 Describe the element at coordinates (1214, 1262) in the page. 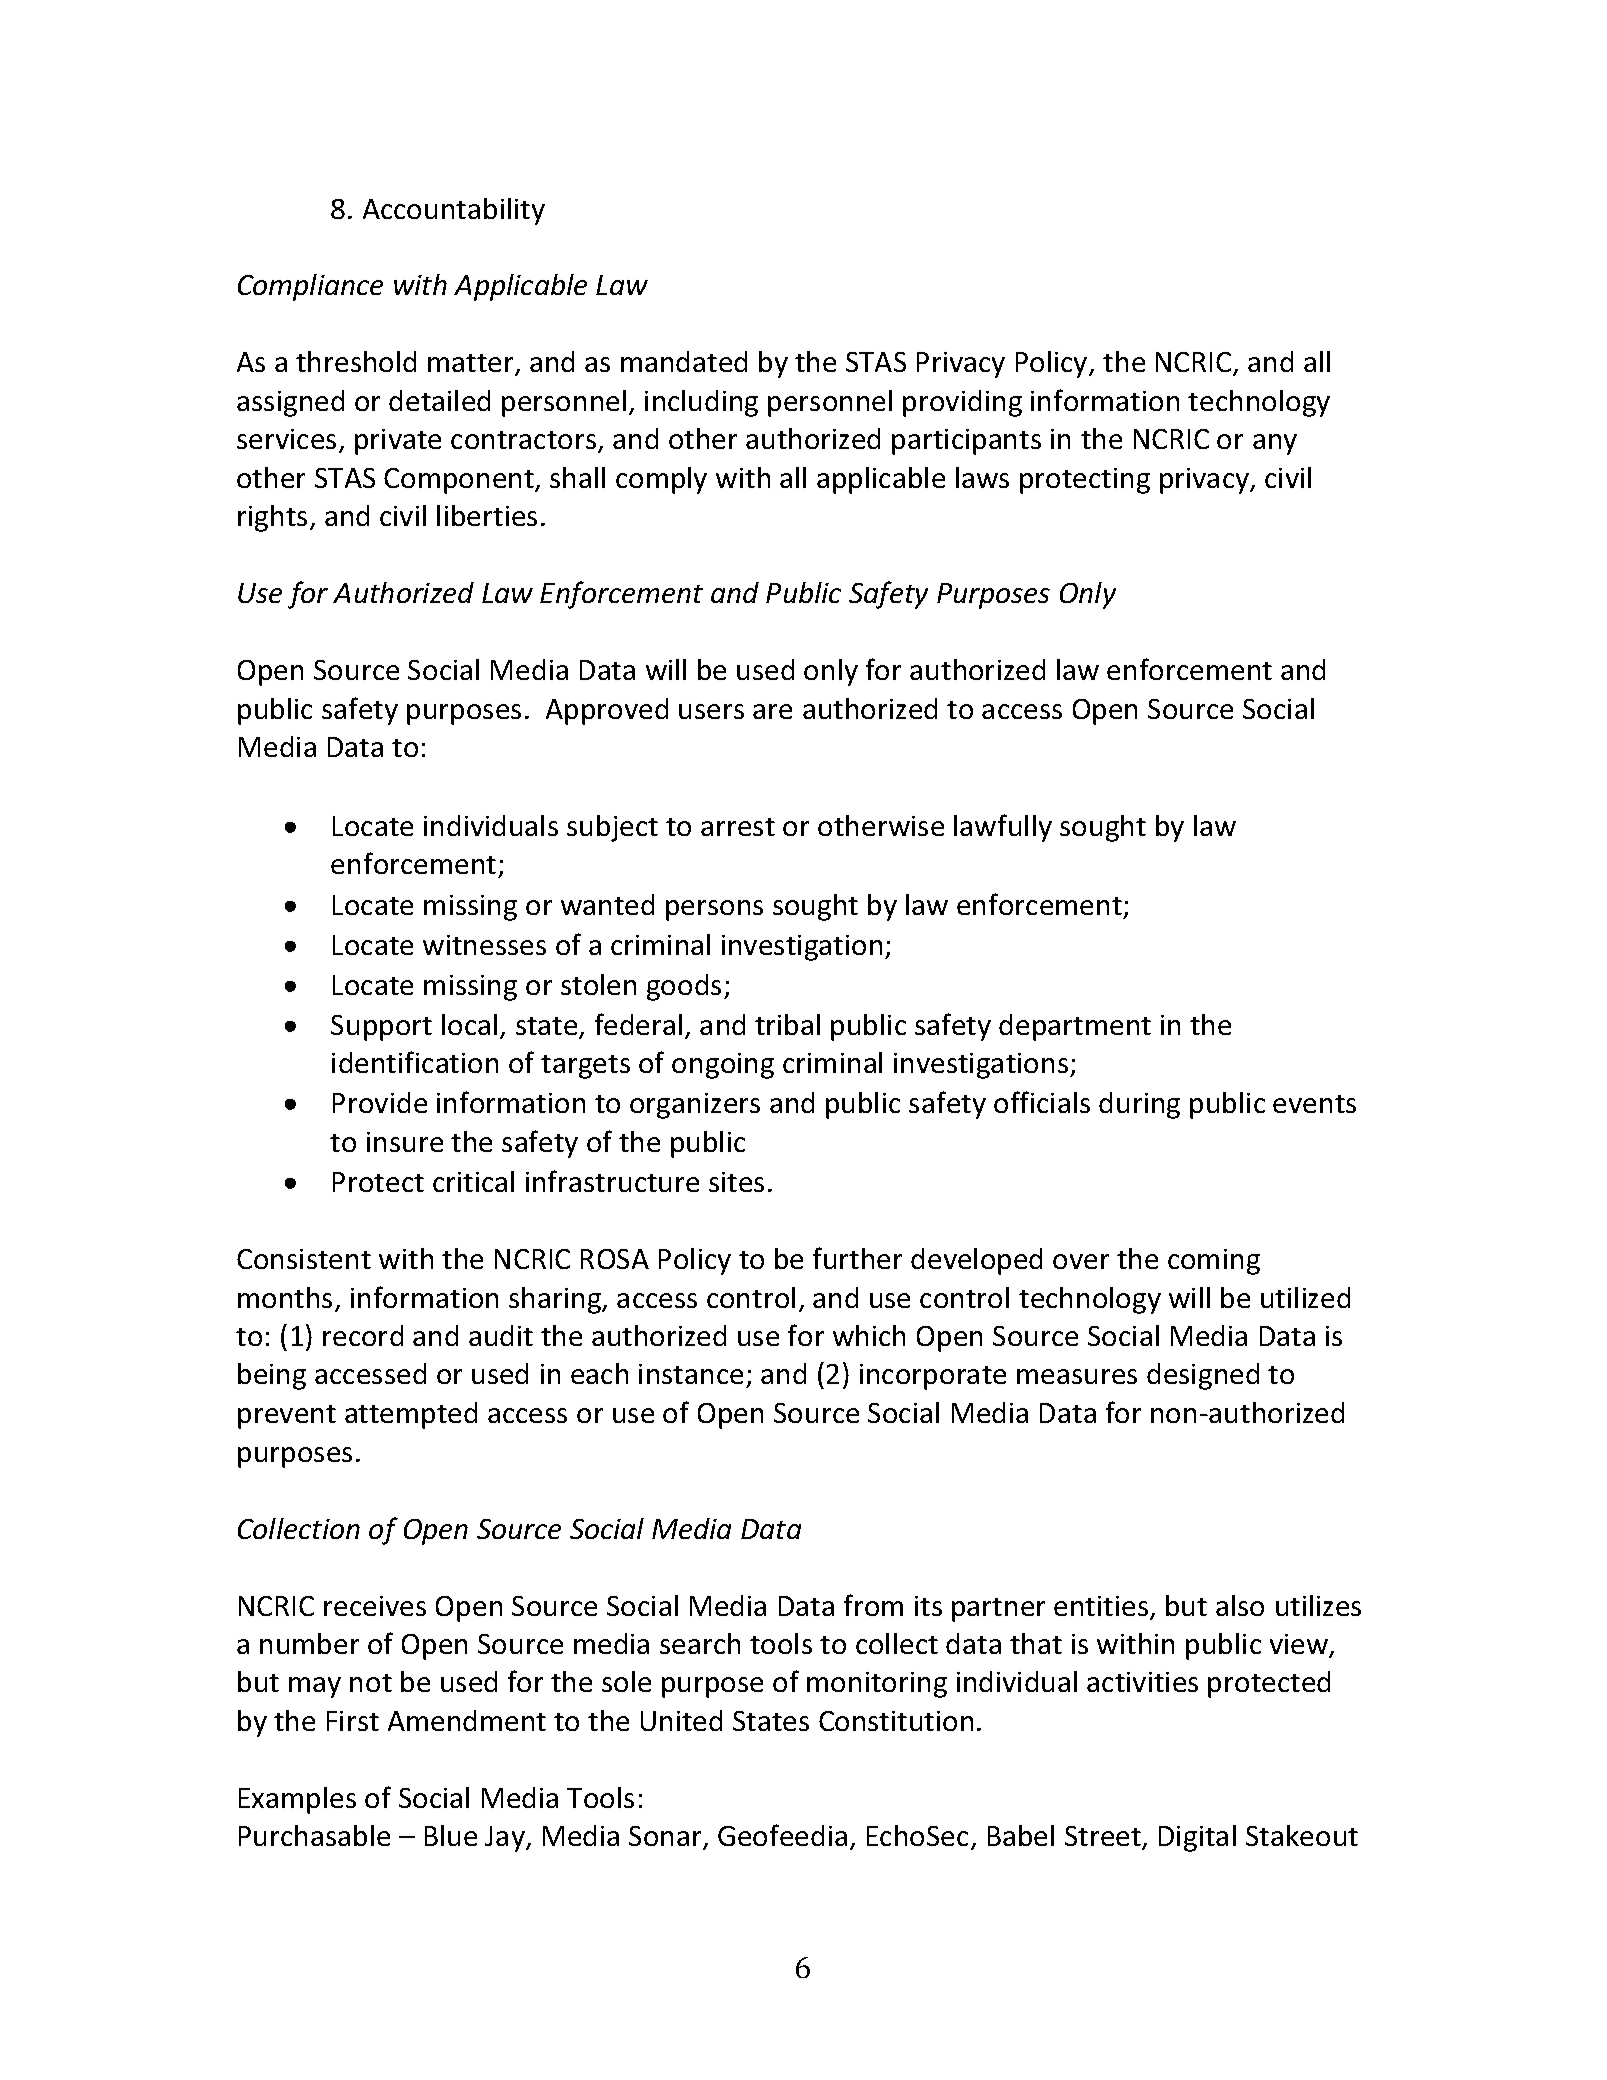

I see `coming` at that location.
